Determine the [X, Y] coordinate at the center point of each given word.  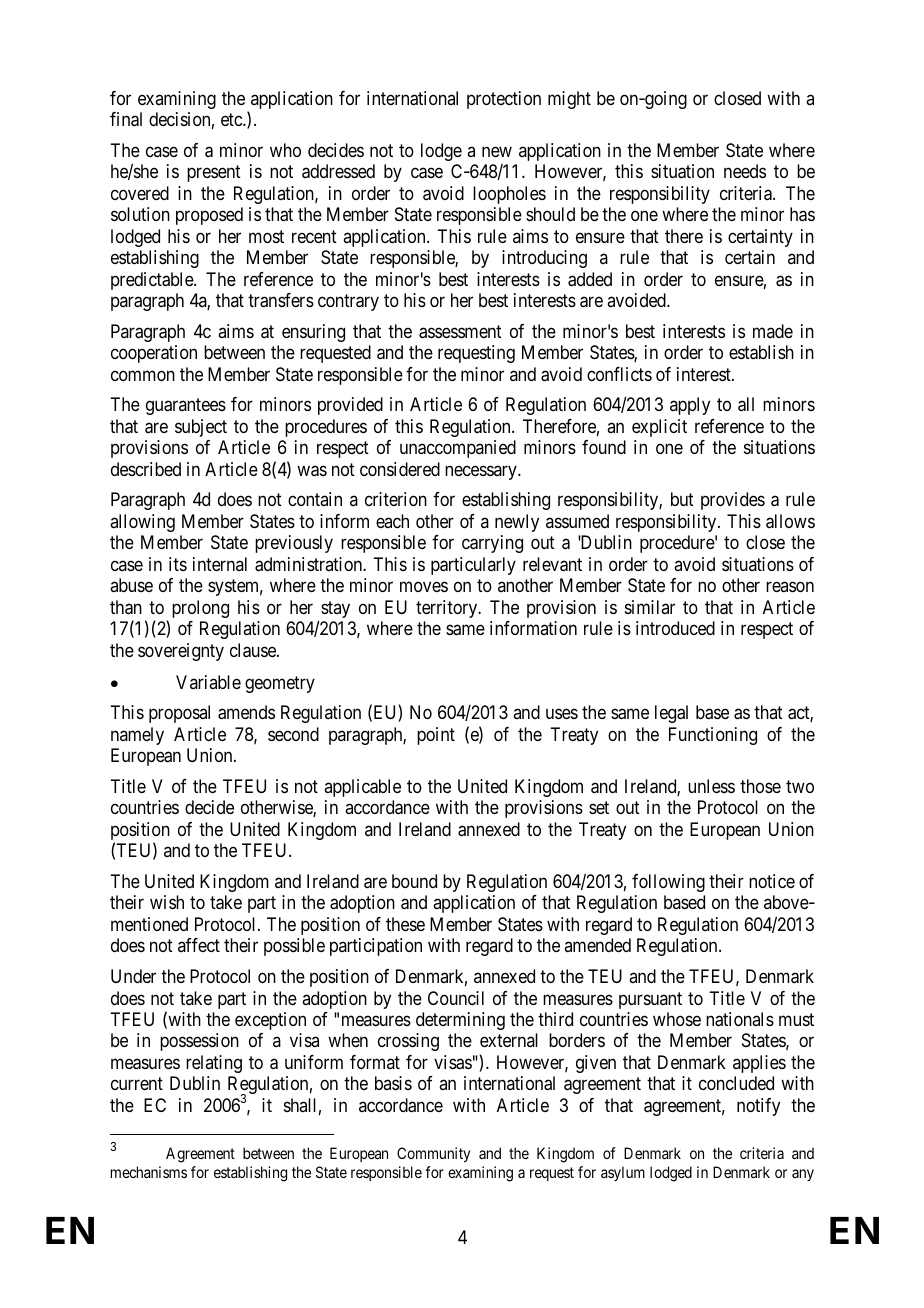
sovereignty [181, 652]
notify [758, 1107]
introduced [675, 628]
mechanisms [149, 1172]
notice [772, 881]
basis [393, 1083]
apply [690, 406]
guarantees [186, 407]
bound [414, 881]
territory [448, 609]
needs [745, 171]
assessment [460, 332]
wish [167, 902]
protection [504, 100]
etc [232, 119]
